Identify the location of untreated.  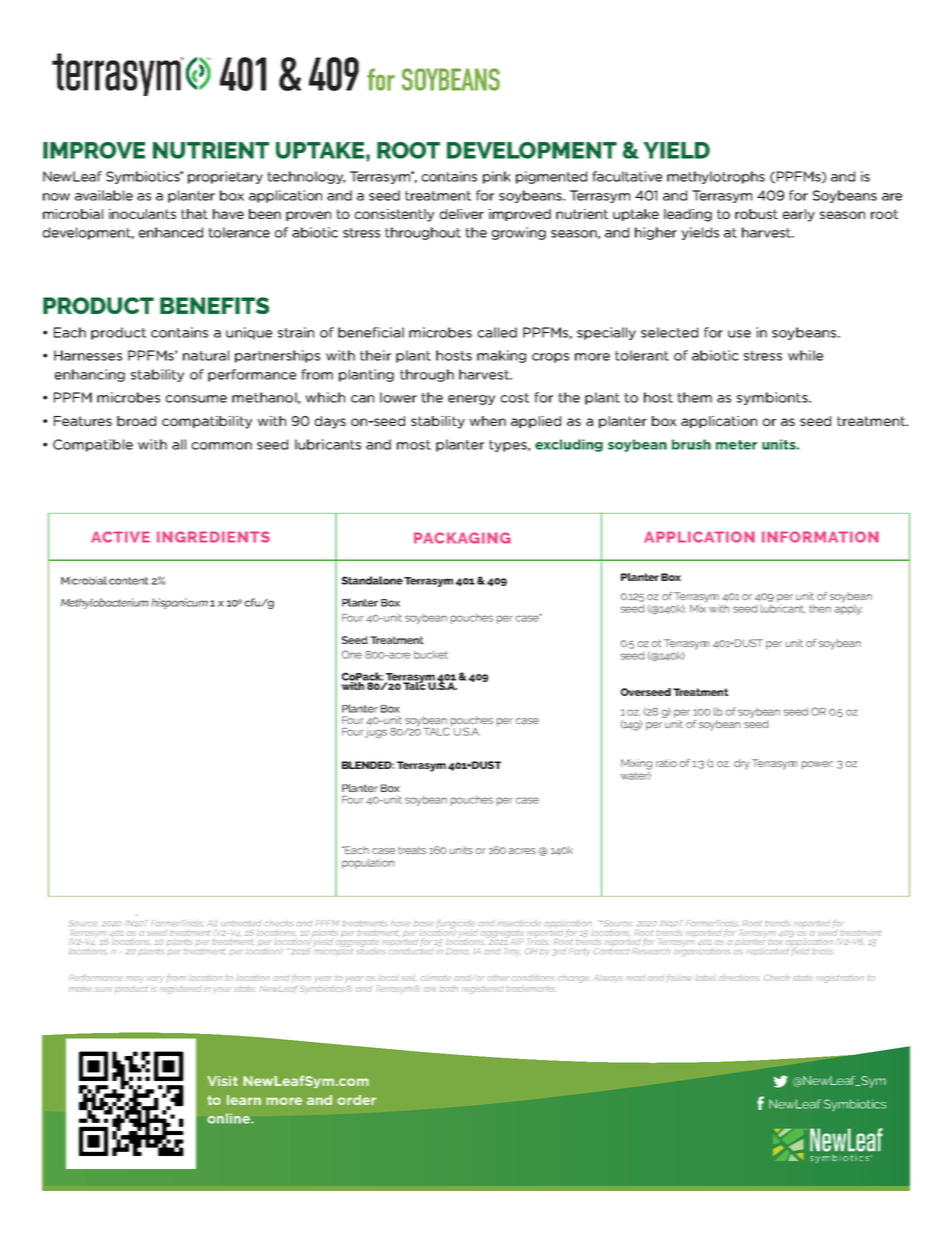
(241, 923).
